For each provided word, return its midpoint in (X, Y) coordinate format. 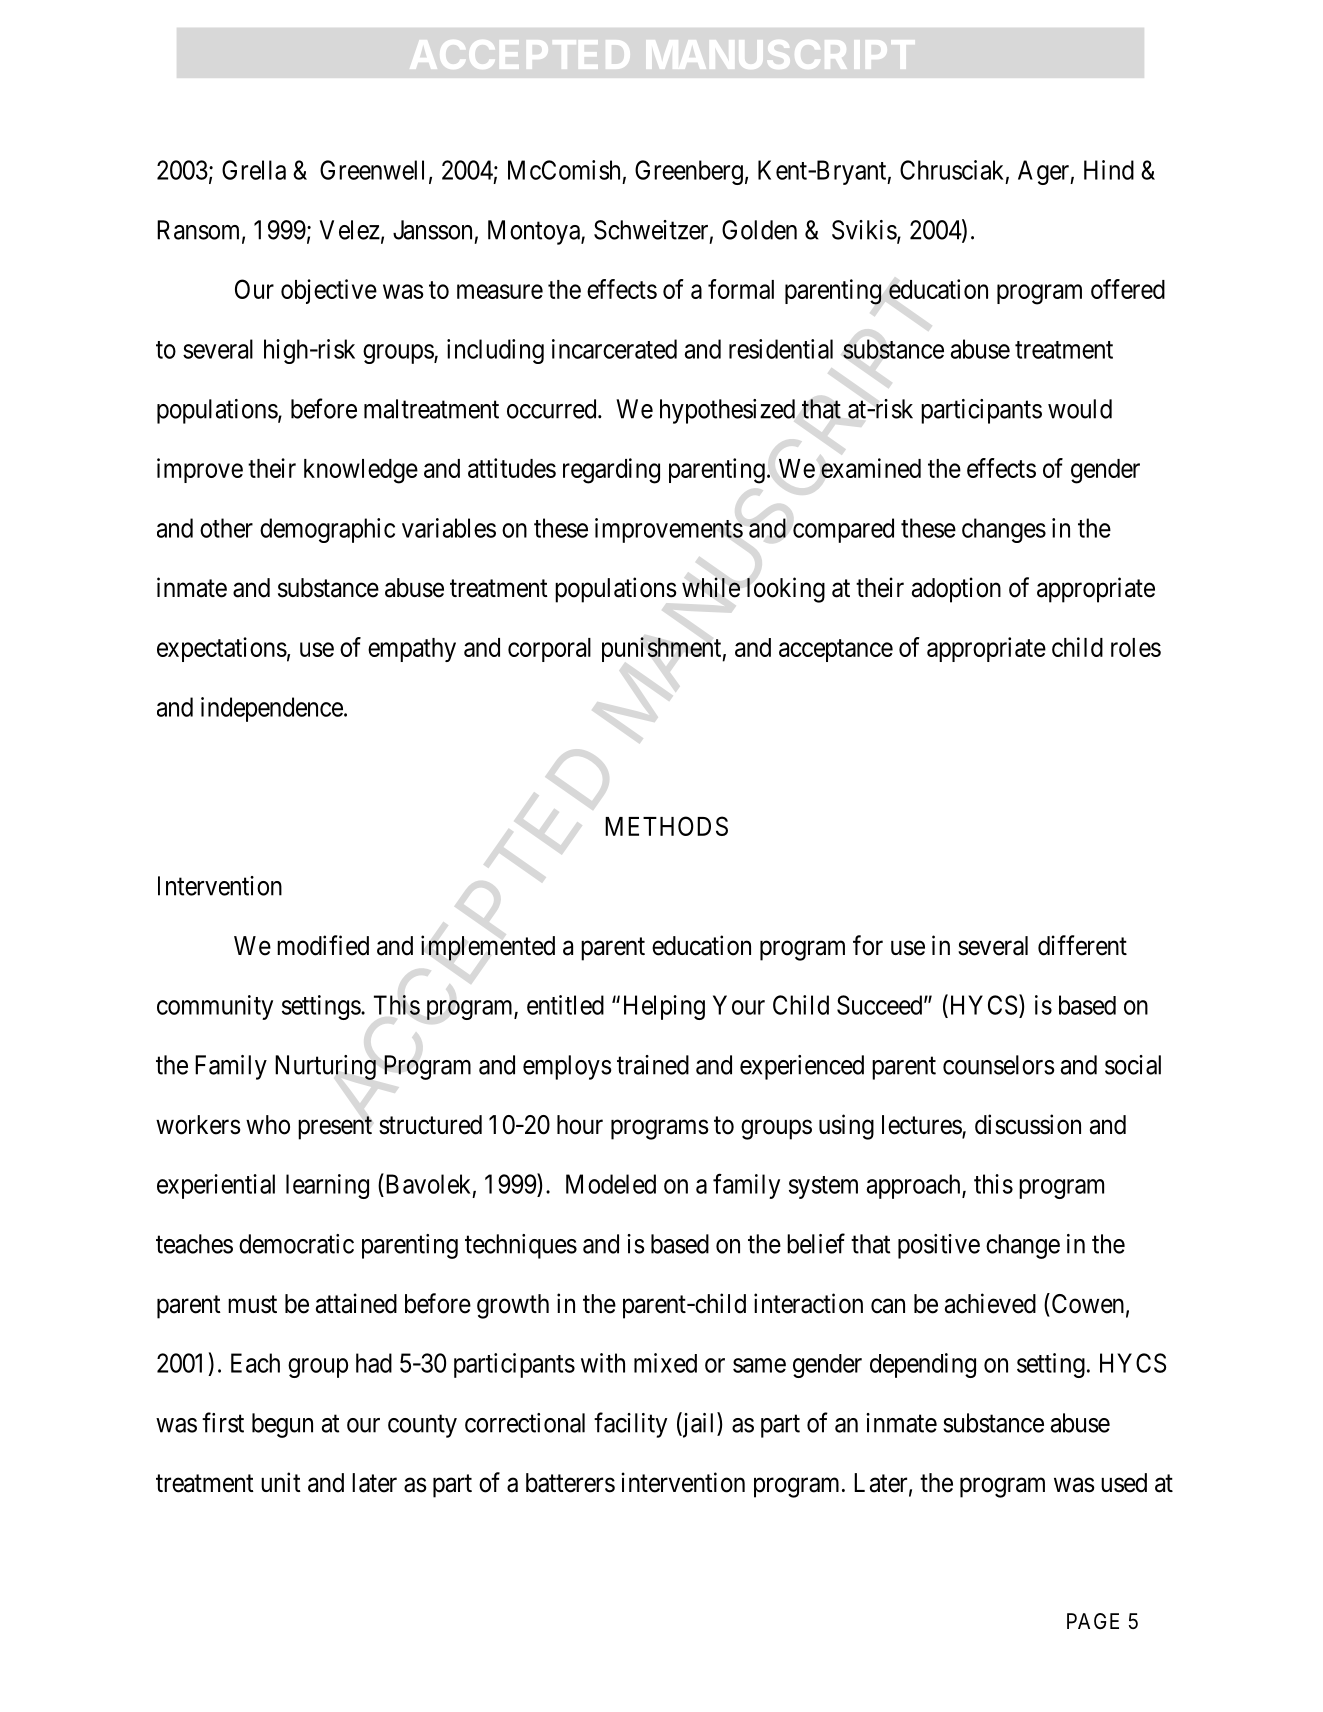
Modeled (611, 1184)
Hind (1109, 170)
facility (630, 1425)
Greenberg (689, 172)
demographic (327, 530)
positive (939, 1246)
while (711, 587)
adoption (956, 590)
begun (282, 1425)
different (1082, 945)
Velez (349, 230)
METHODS (666, 826)
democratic (296, 1244)
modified (323, 945)
